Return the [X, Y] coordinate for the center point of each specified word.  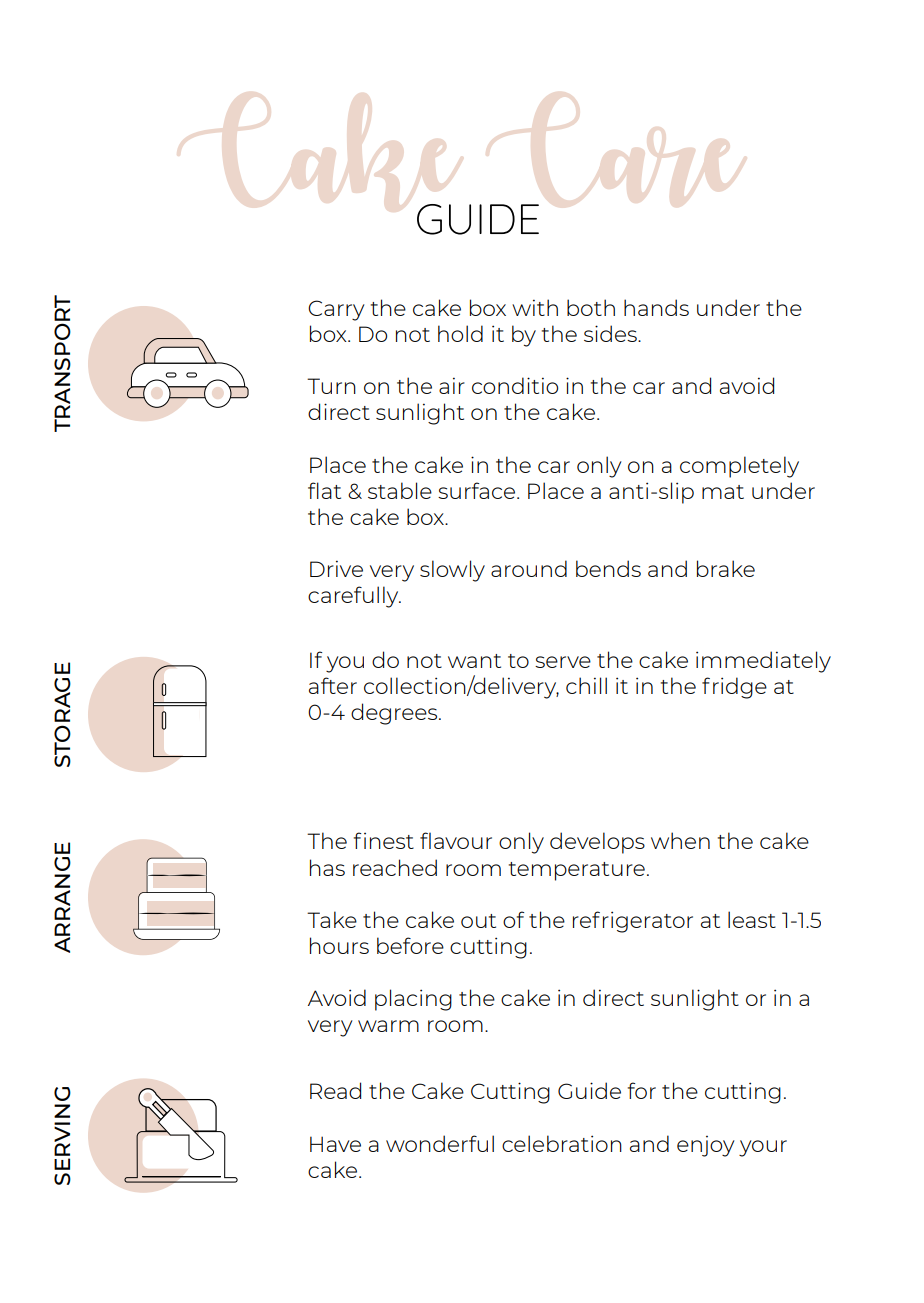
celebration [562, 1143]
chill [586, 685]
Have [335, 1144]
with [535, 307]
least [752, 919]
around [529, 568]
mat [723, 492]
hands [656, 307]
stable [400, 490]
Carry [336, 310]
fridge [734, 688]
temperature [577, 871]
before [410, 945]
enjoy [706, 1146]
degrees [395, 714]
